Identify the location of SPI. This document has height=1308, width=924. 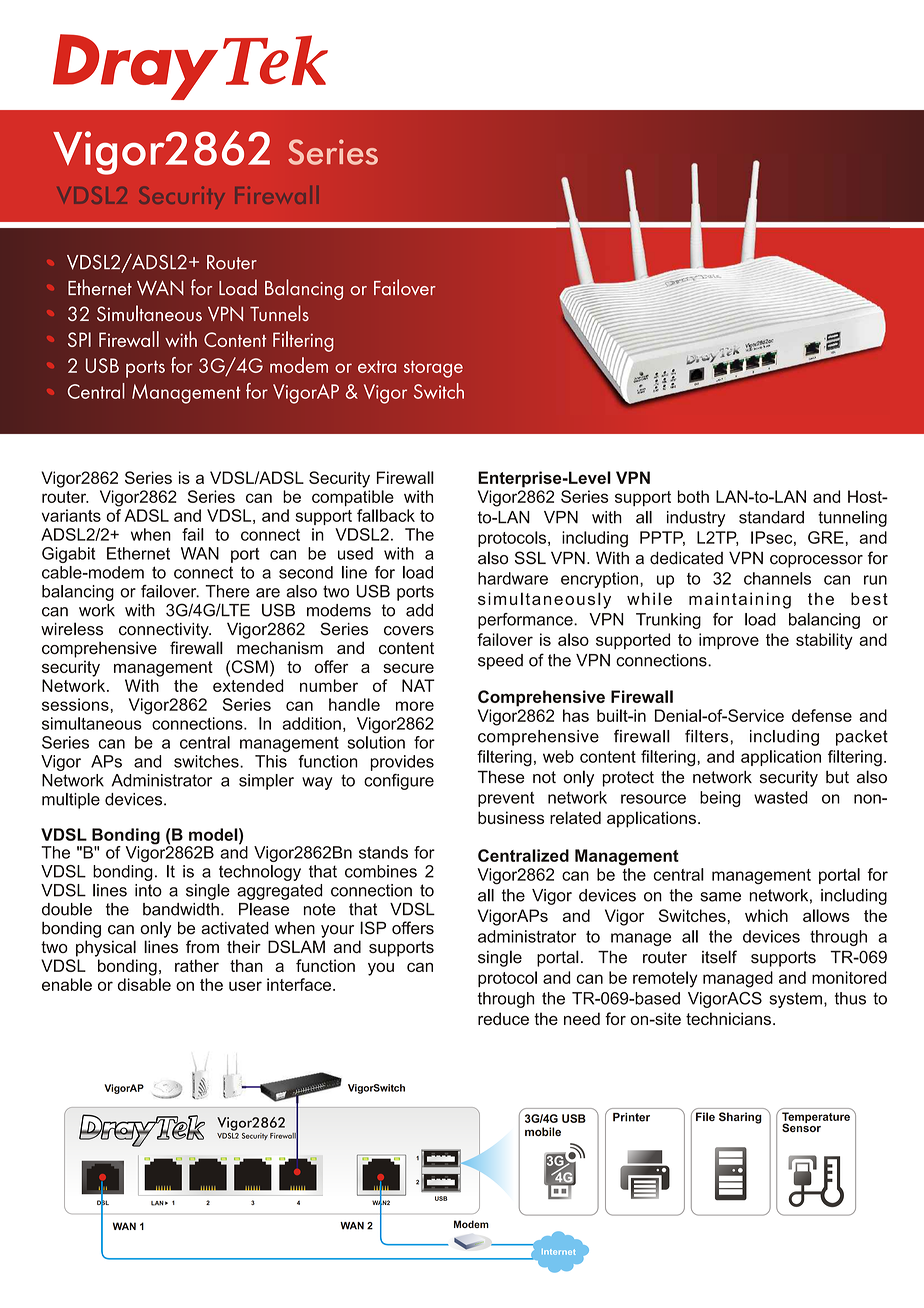
(79, 339).
